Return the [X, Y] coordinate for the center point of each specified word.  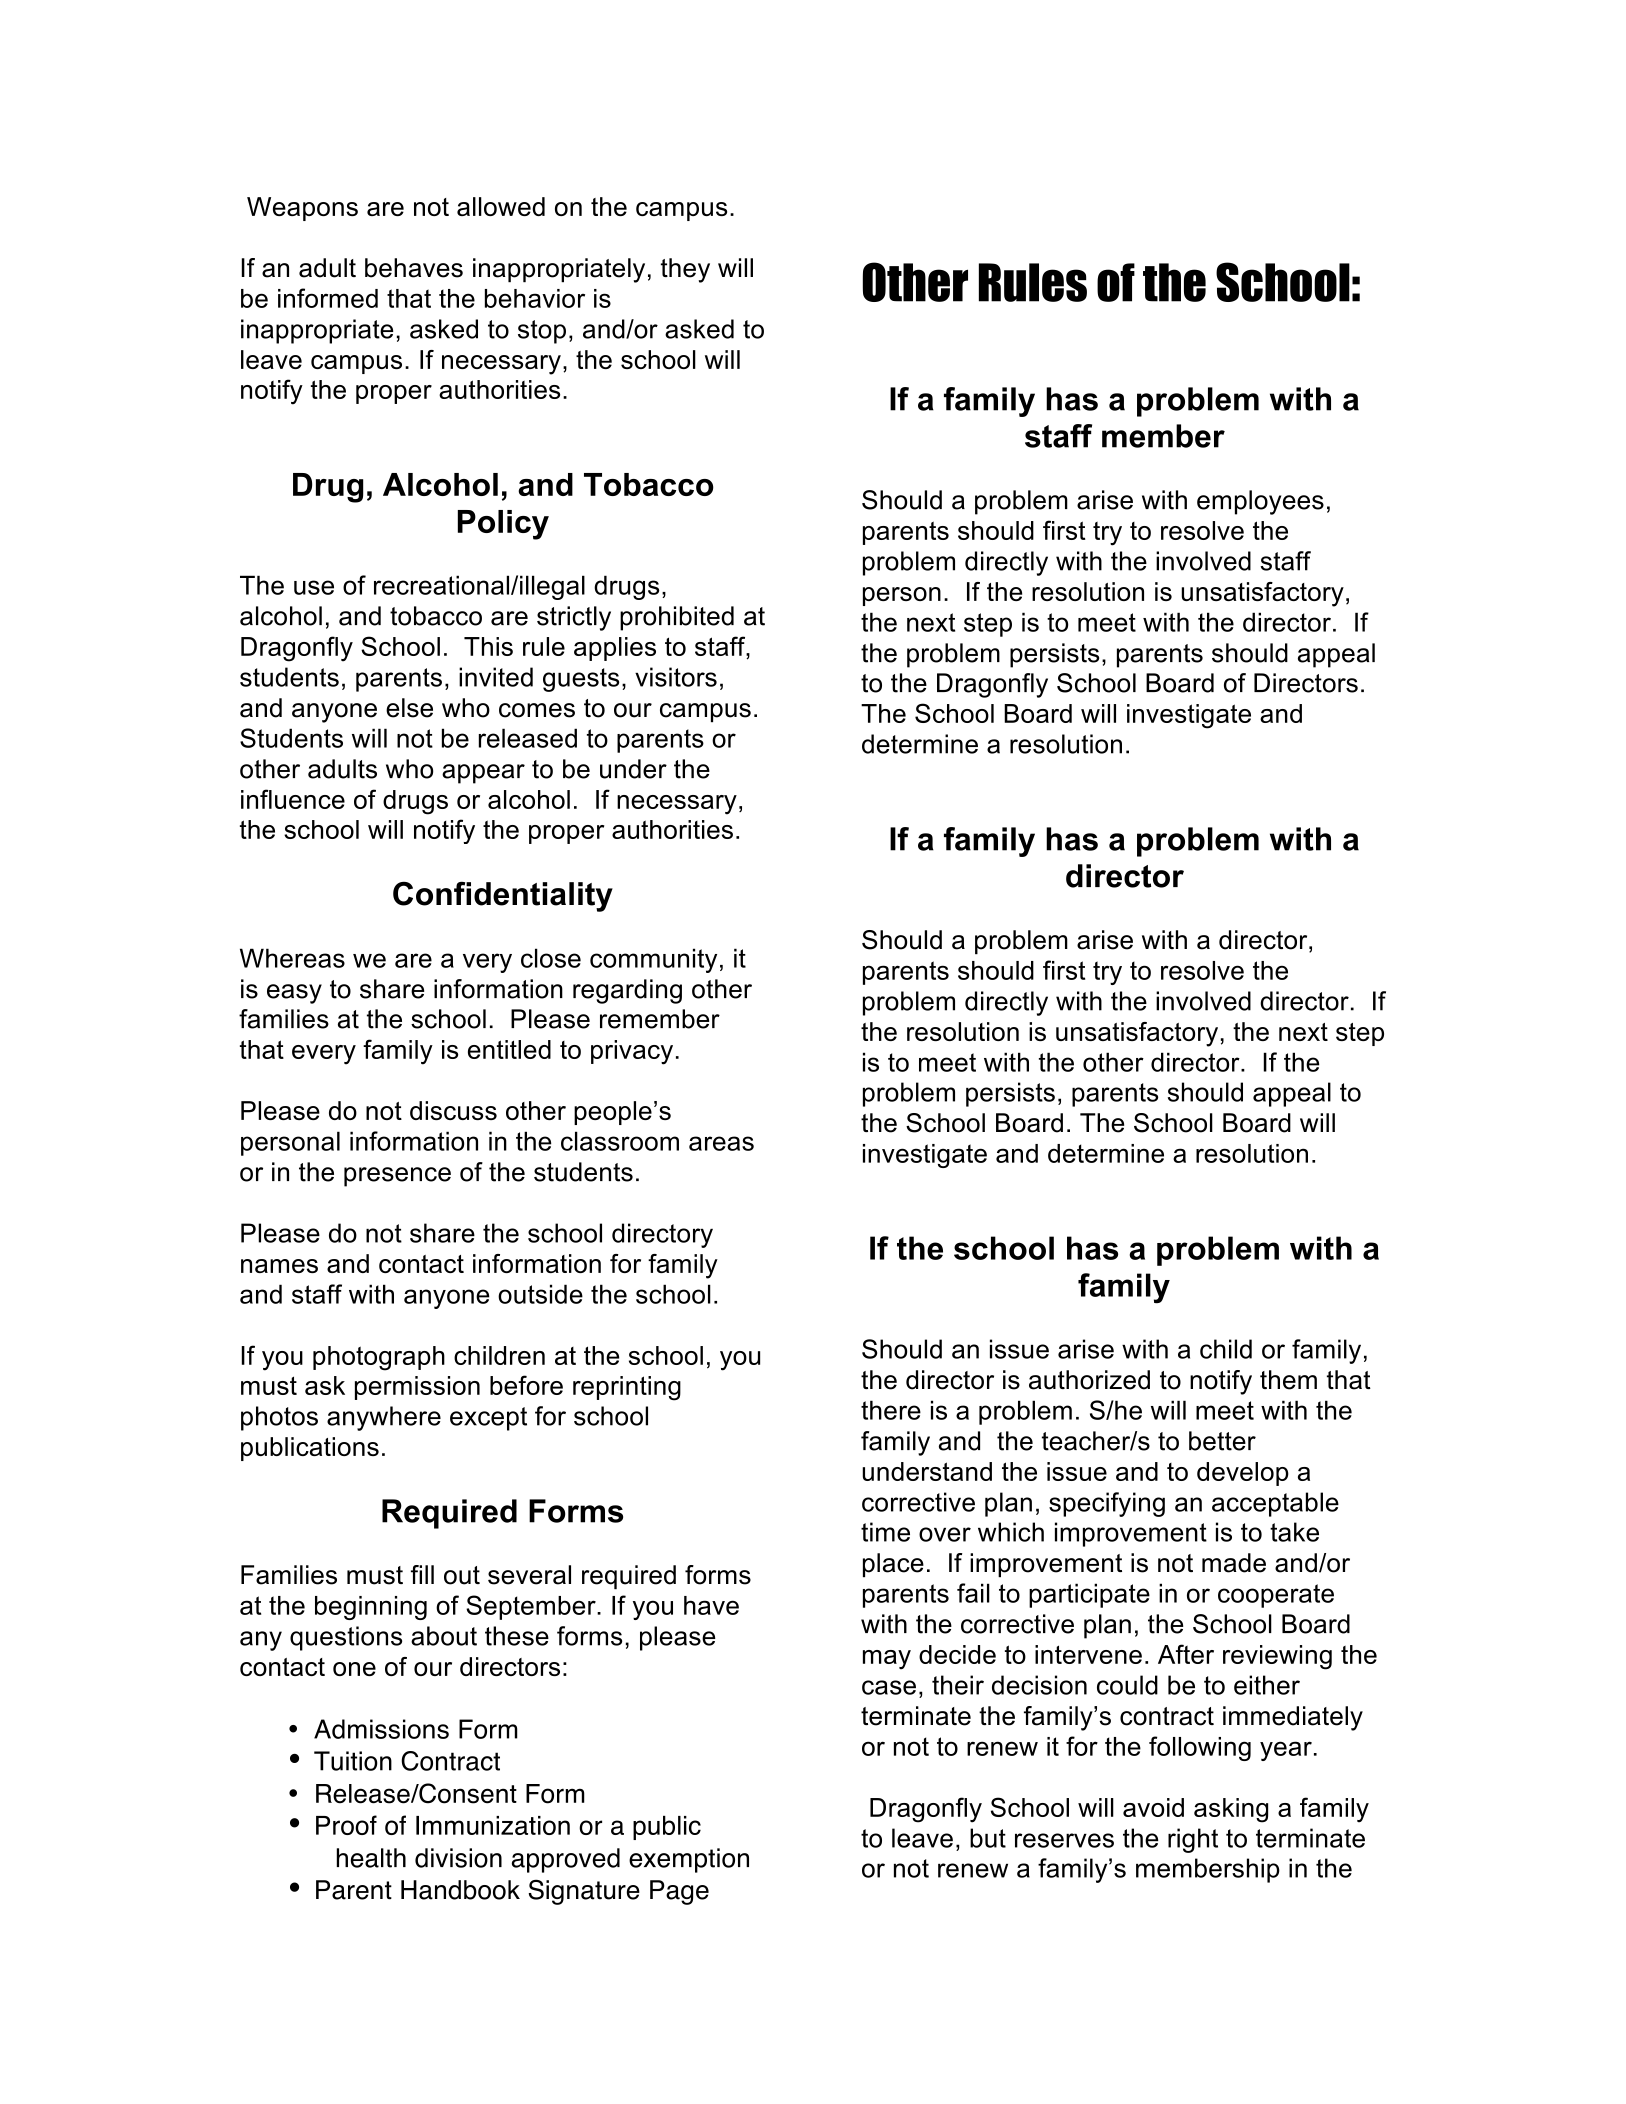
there [891, 1410]
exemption [689, 1860]
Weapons [302, 209]
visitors [676, 677]
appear [483, 774]
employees [1260, 502]
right [1193, 1840]
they [685, 270]
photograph [379, 1358]
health [371, 1858]
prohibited [677, 618]
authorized [1089, 1380]
